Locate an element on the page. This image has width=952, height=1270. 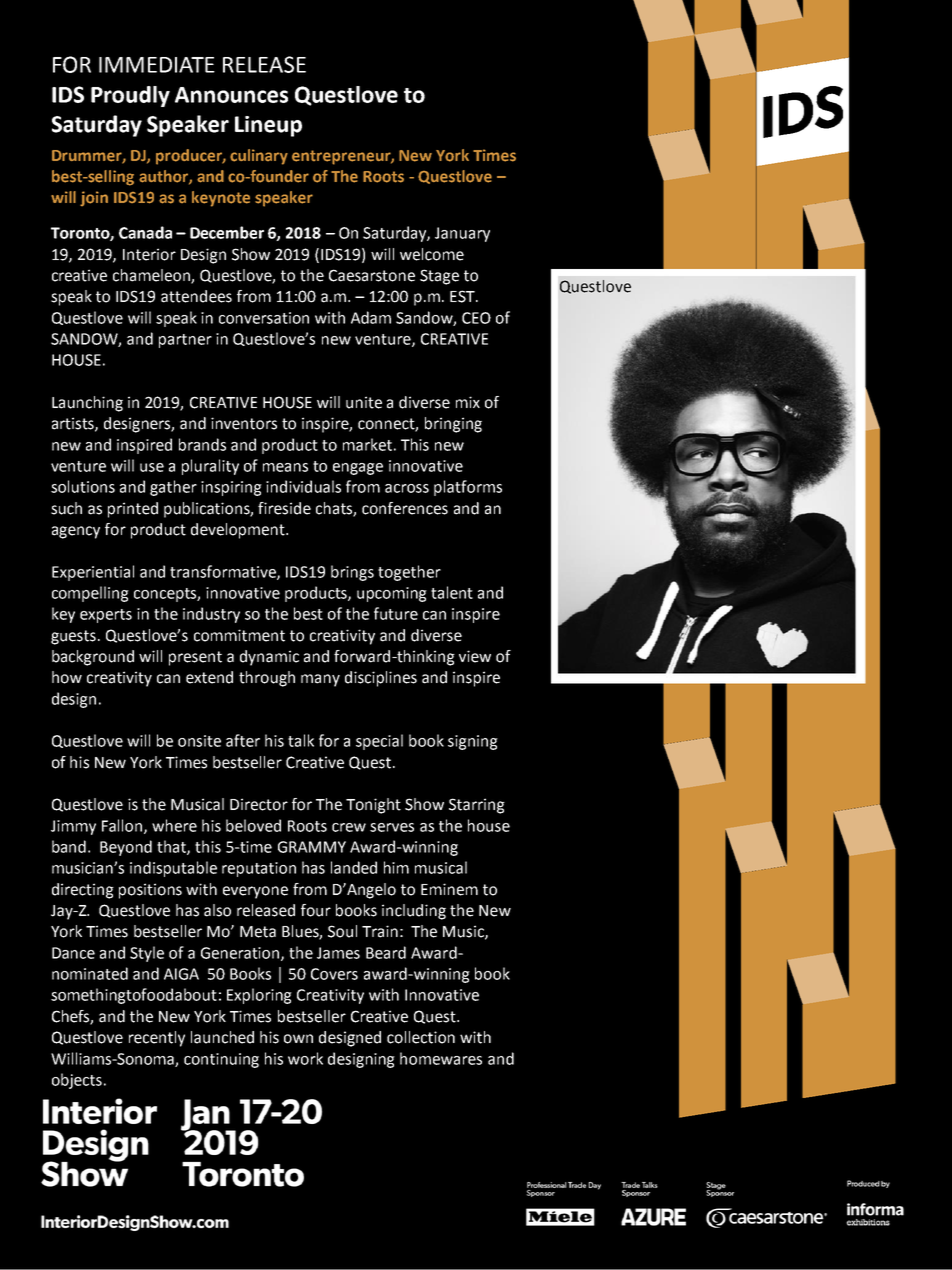
Launching is located at coordinates (87, 404).
